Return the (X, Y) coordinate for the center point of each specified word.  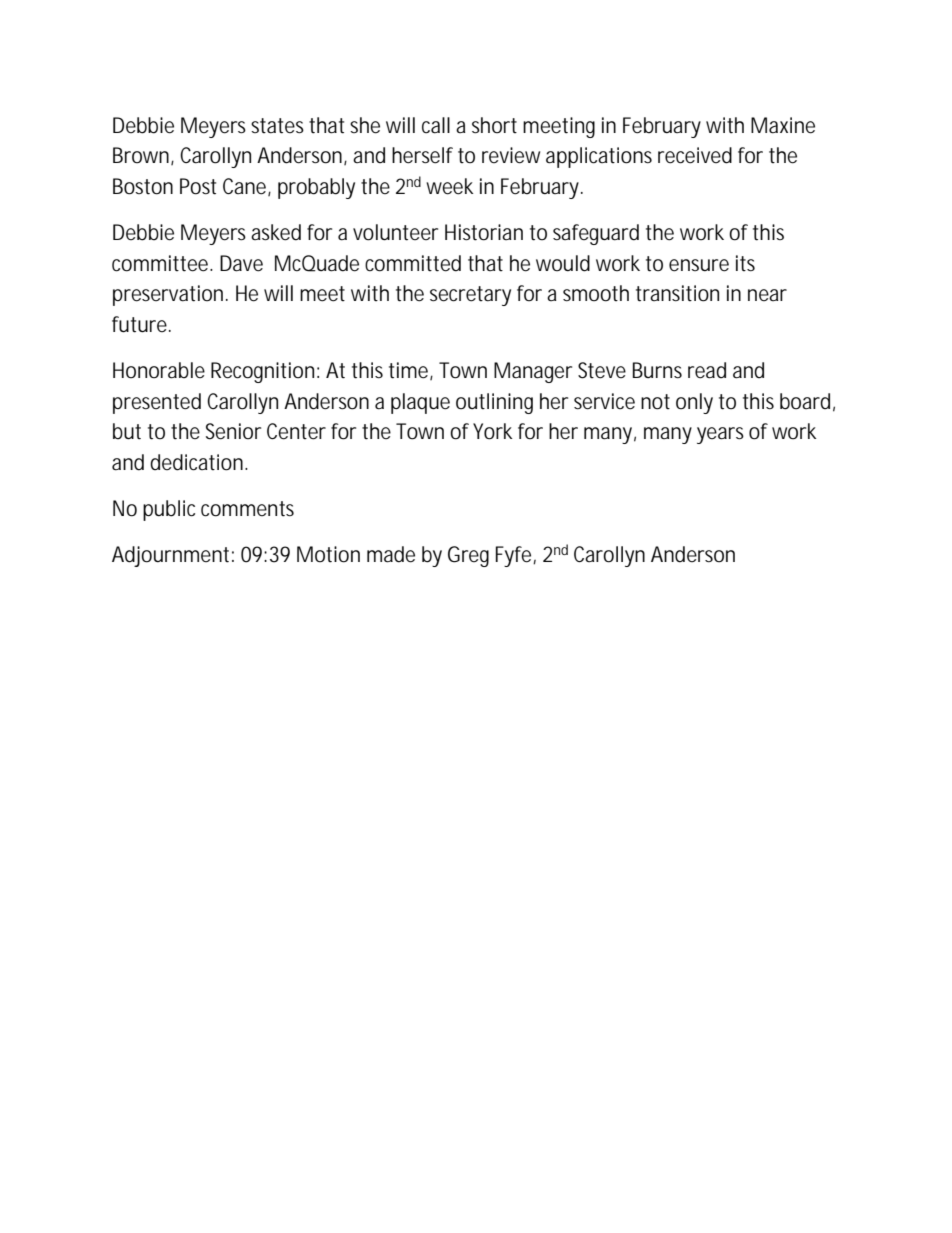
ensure (699, 265)
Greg (468, 556)
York (492, 431)
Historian (484, 232)
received (695, 155)
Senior (233, 431)
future (141, 324)
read (707, 370)
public (169, 510)
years (720, 435)
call (436, 125)
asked (276, 232)
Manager (533, 372)
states (277, 126)
